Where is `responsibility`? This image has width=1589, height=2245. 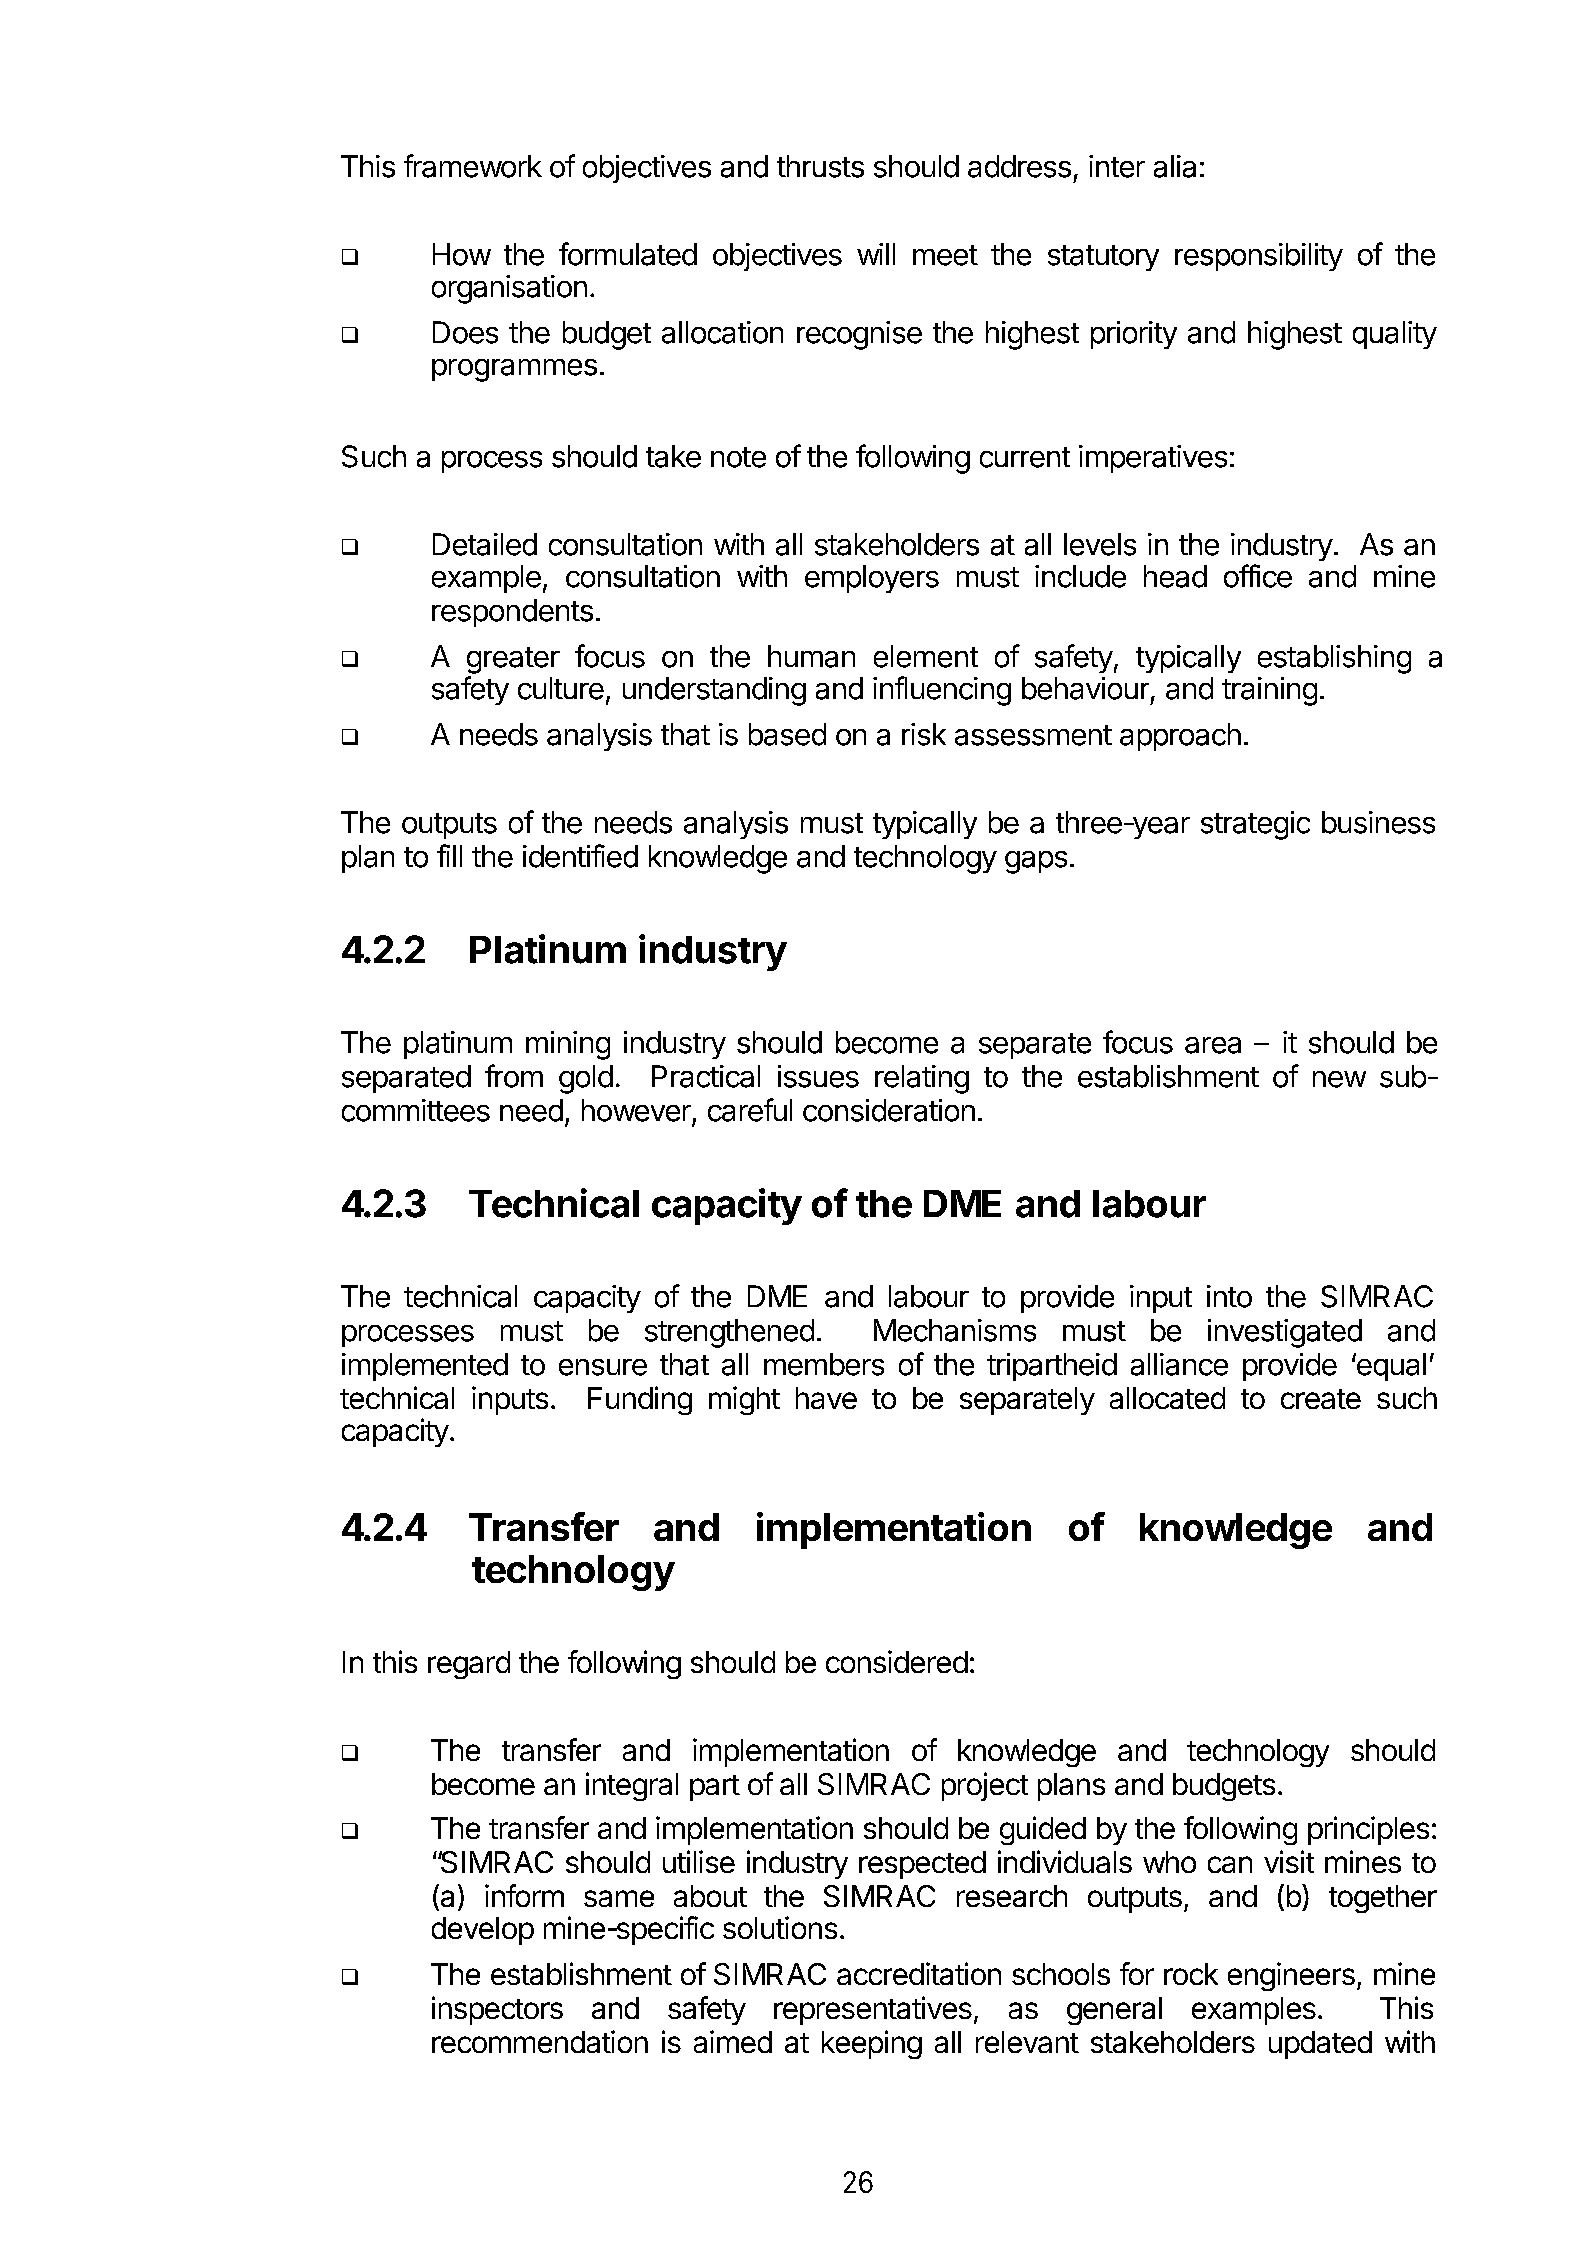
responsibility is located at coordinates (1259, 257).
